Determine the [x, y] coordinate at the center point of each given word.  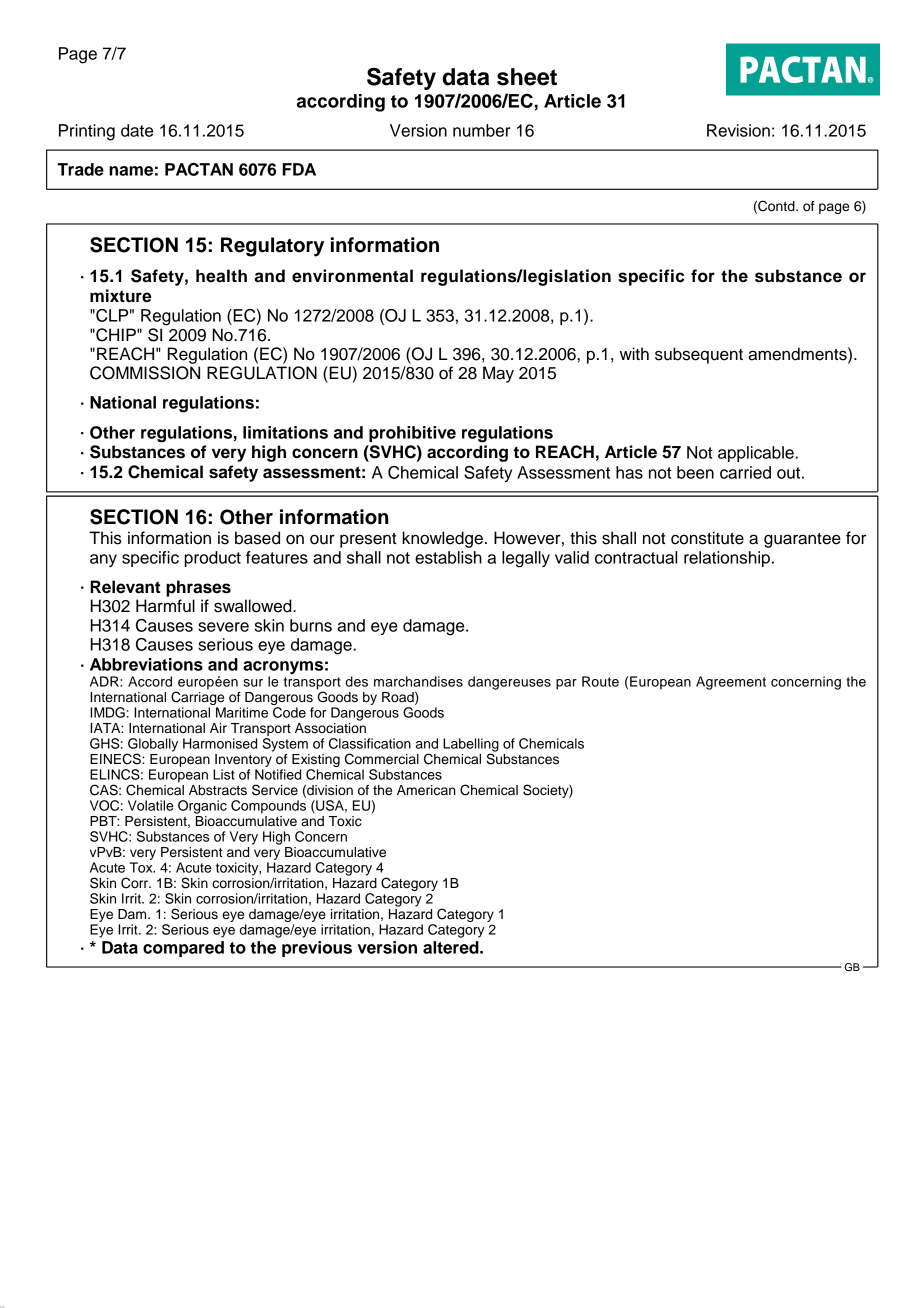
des [357, 681]
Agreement [731, 683]
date [137, 130]
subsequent [699, 355]
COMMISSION [145, 373]
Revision [738, 130]
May [498, 374]
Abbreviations [146, 664]
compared [183, 949]
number [481, 130]
